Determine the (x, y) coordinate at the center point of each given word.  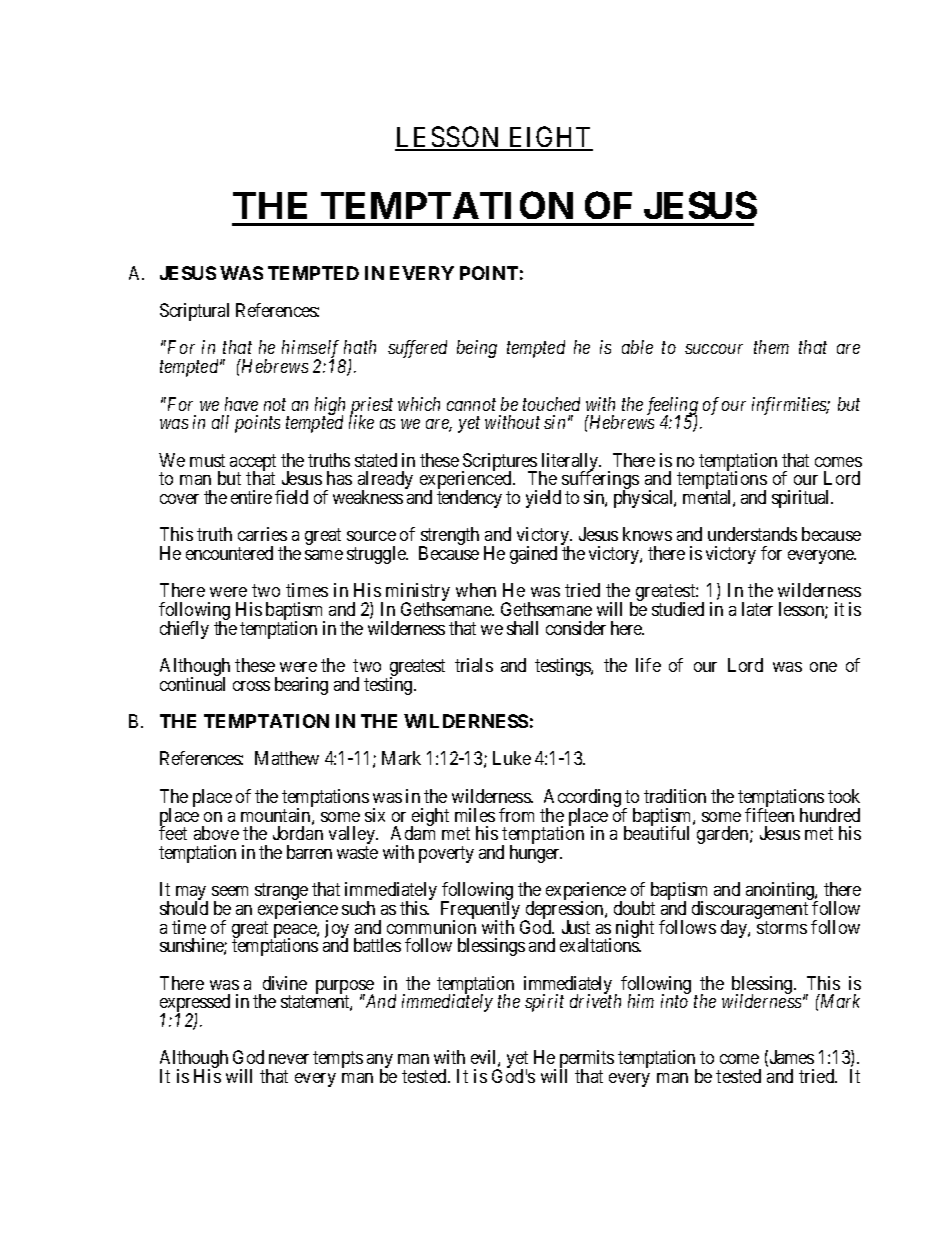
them (771, 347)
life (648, 665)
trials (474, 665)
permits (587, 1060)
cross (251, 686)
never (289, 1059)
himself (312, 350)
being (477, 349)
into (674, 1001)
